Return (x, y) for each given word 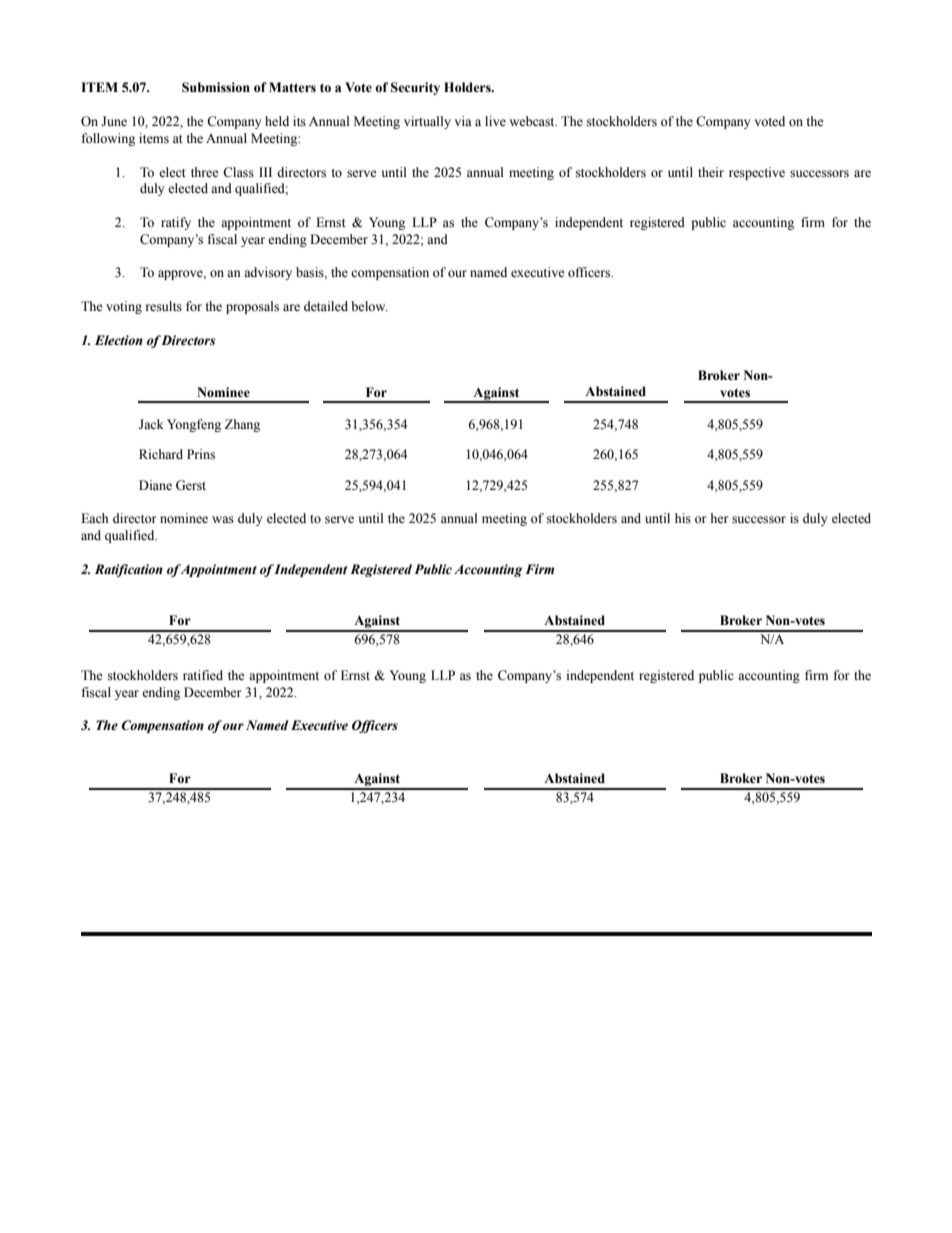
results (164, 306)
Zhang (242, 425)
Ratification (129, 570)
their (711, 172)
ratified (203, 675)
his (683, 518)
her (719, 518)
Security (415, 88)
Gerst (191, 485)
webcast (533, 121)
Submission (216, 87)
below (369, 306)
